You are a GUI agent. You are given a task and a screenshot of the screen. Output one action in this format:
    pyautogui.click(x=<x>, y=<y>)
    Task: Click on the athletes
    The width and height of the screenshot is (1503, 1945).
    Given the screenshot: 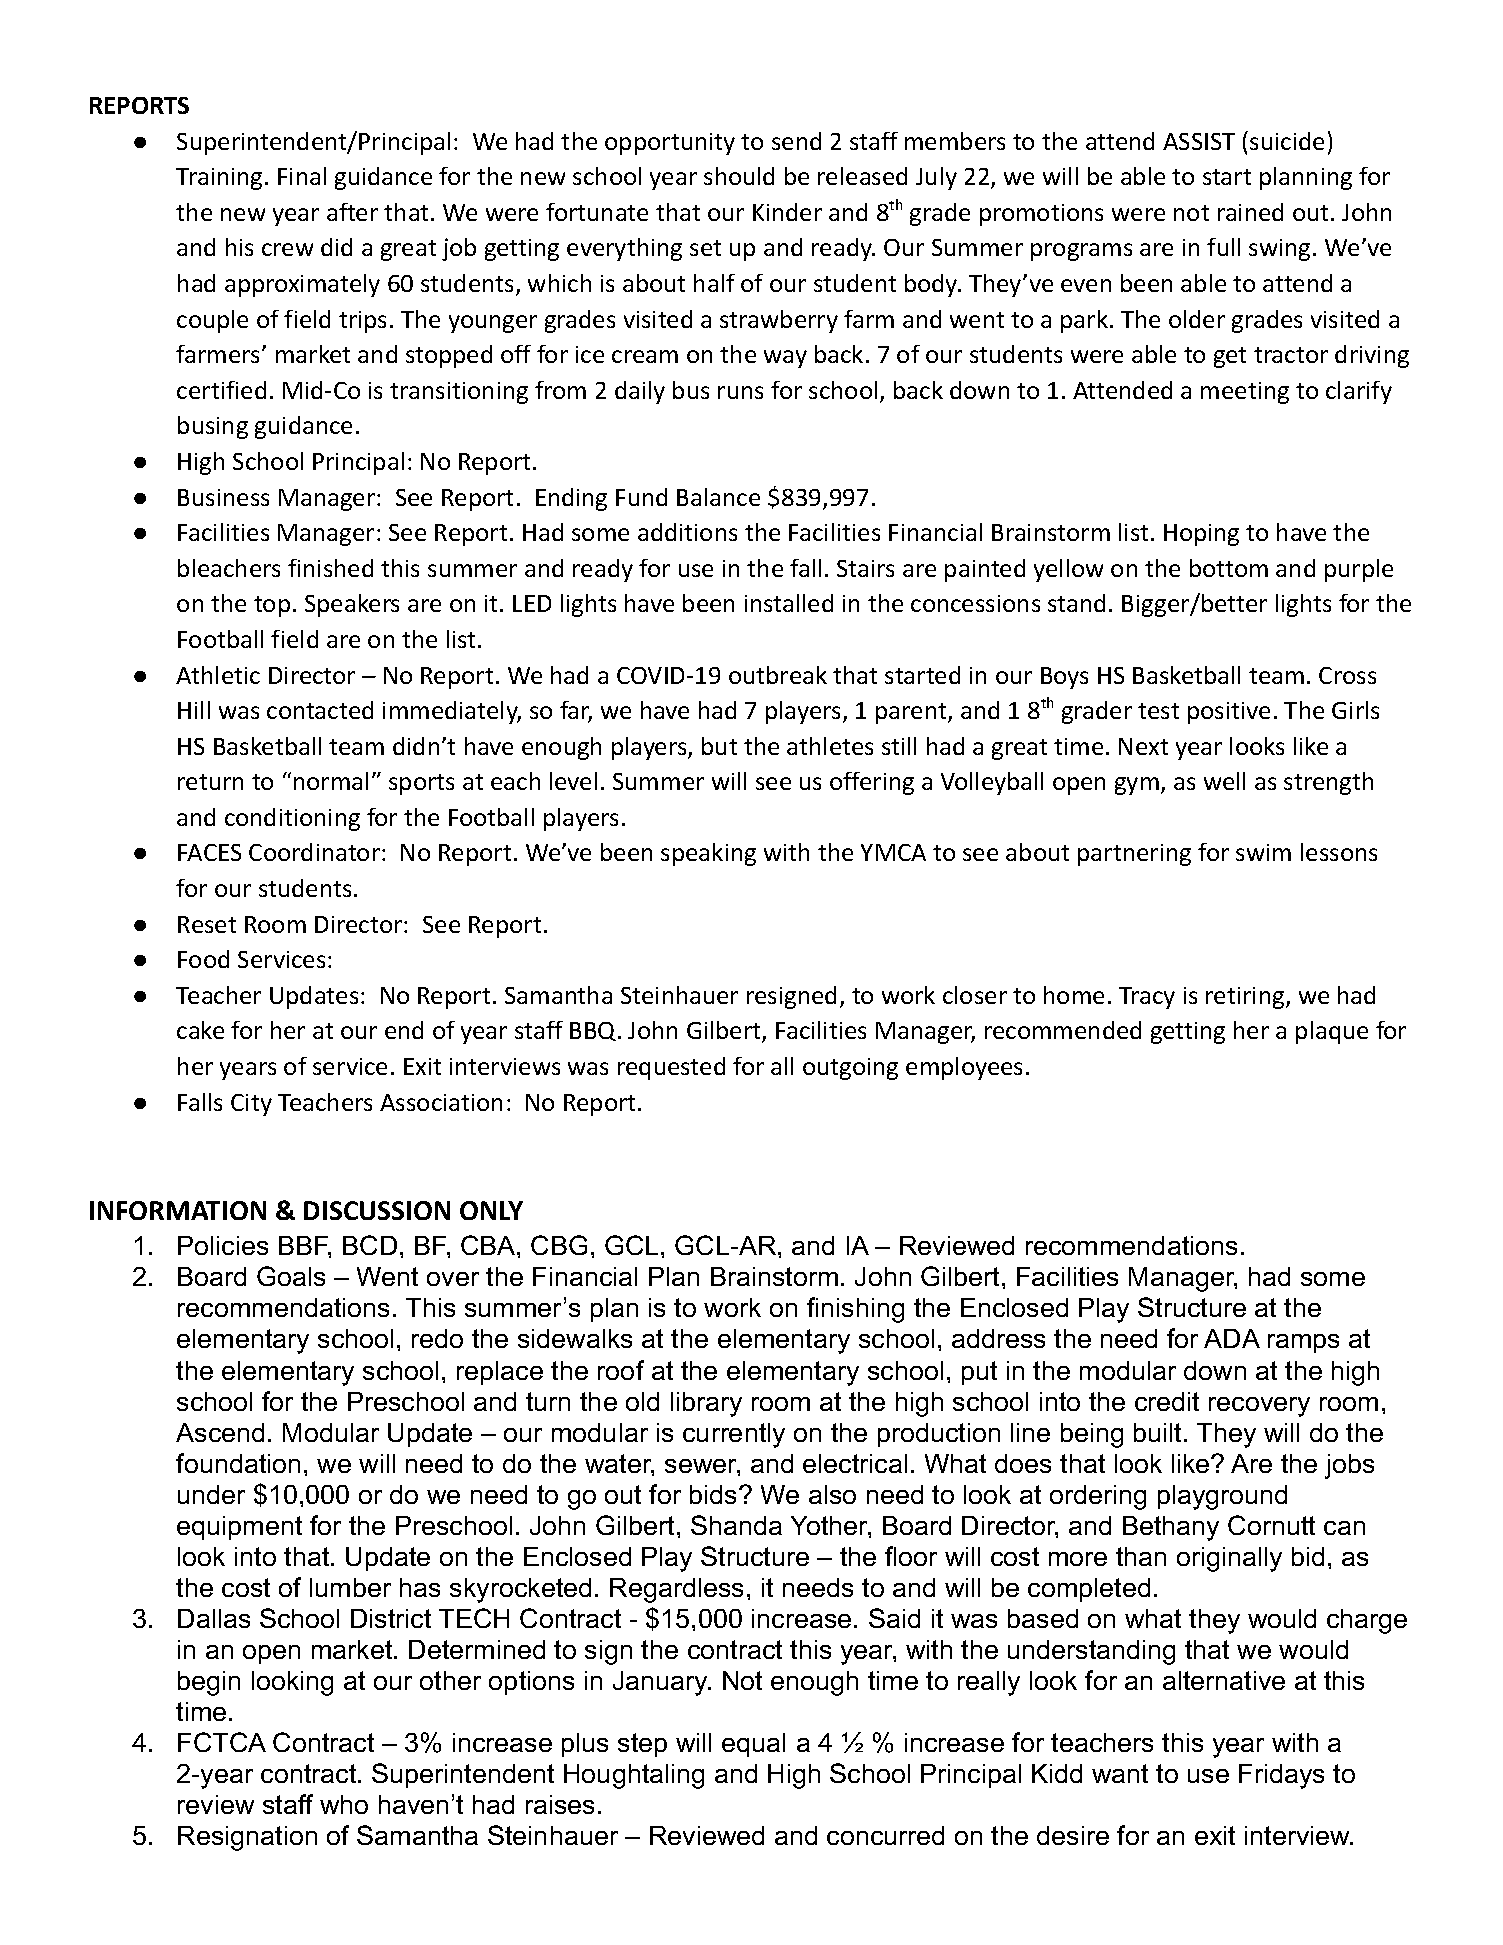 What is the action you would take?
    pyautogui.click(x=830, y=746)
